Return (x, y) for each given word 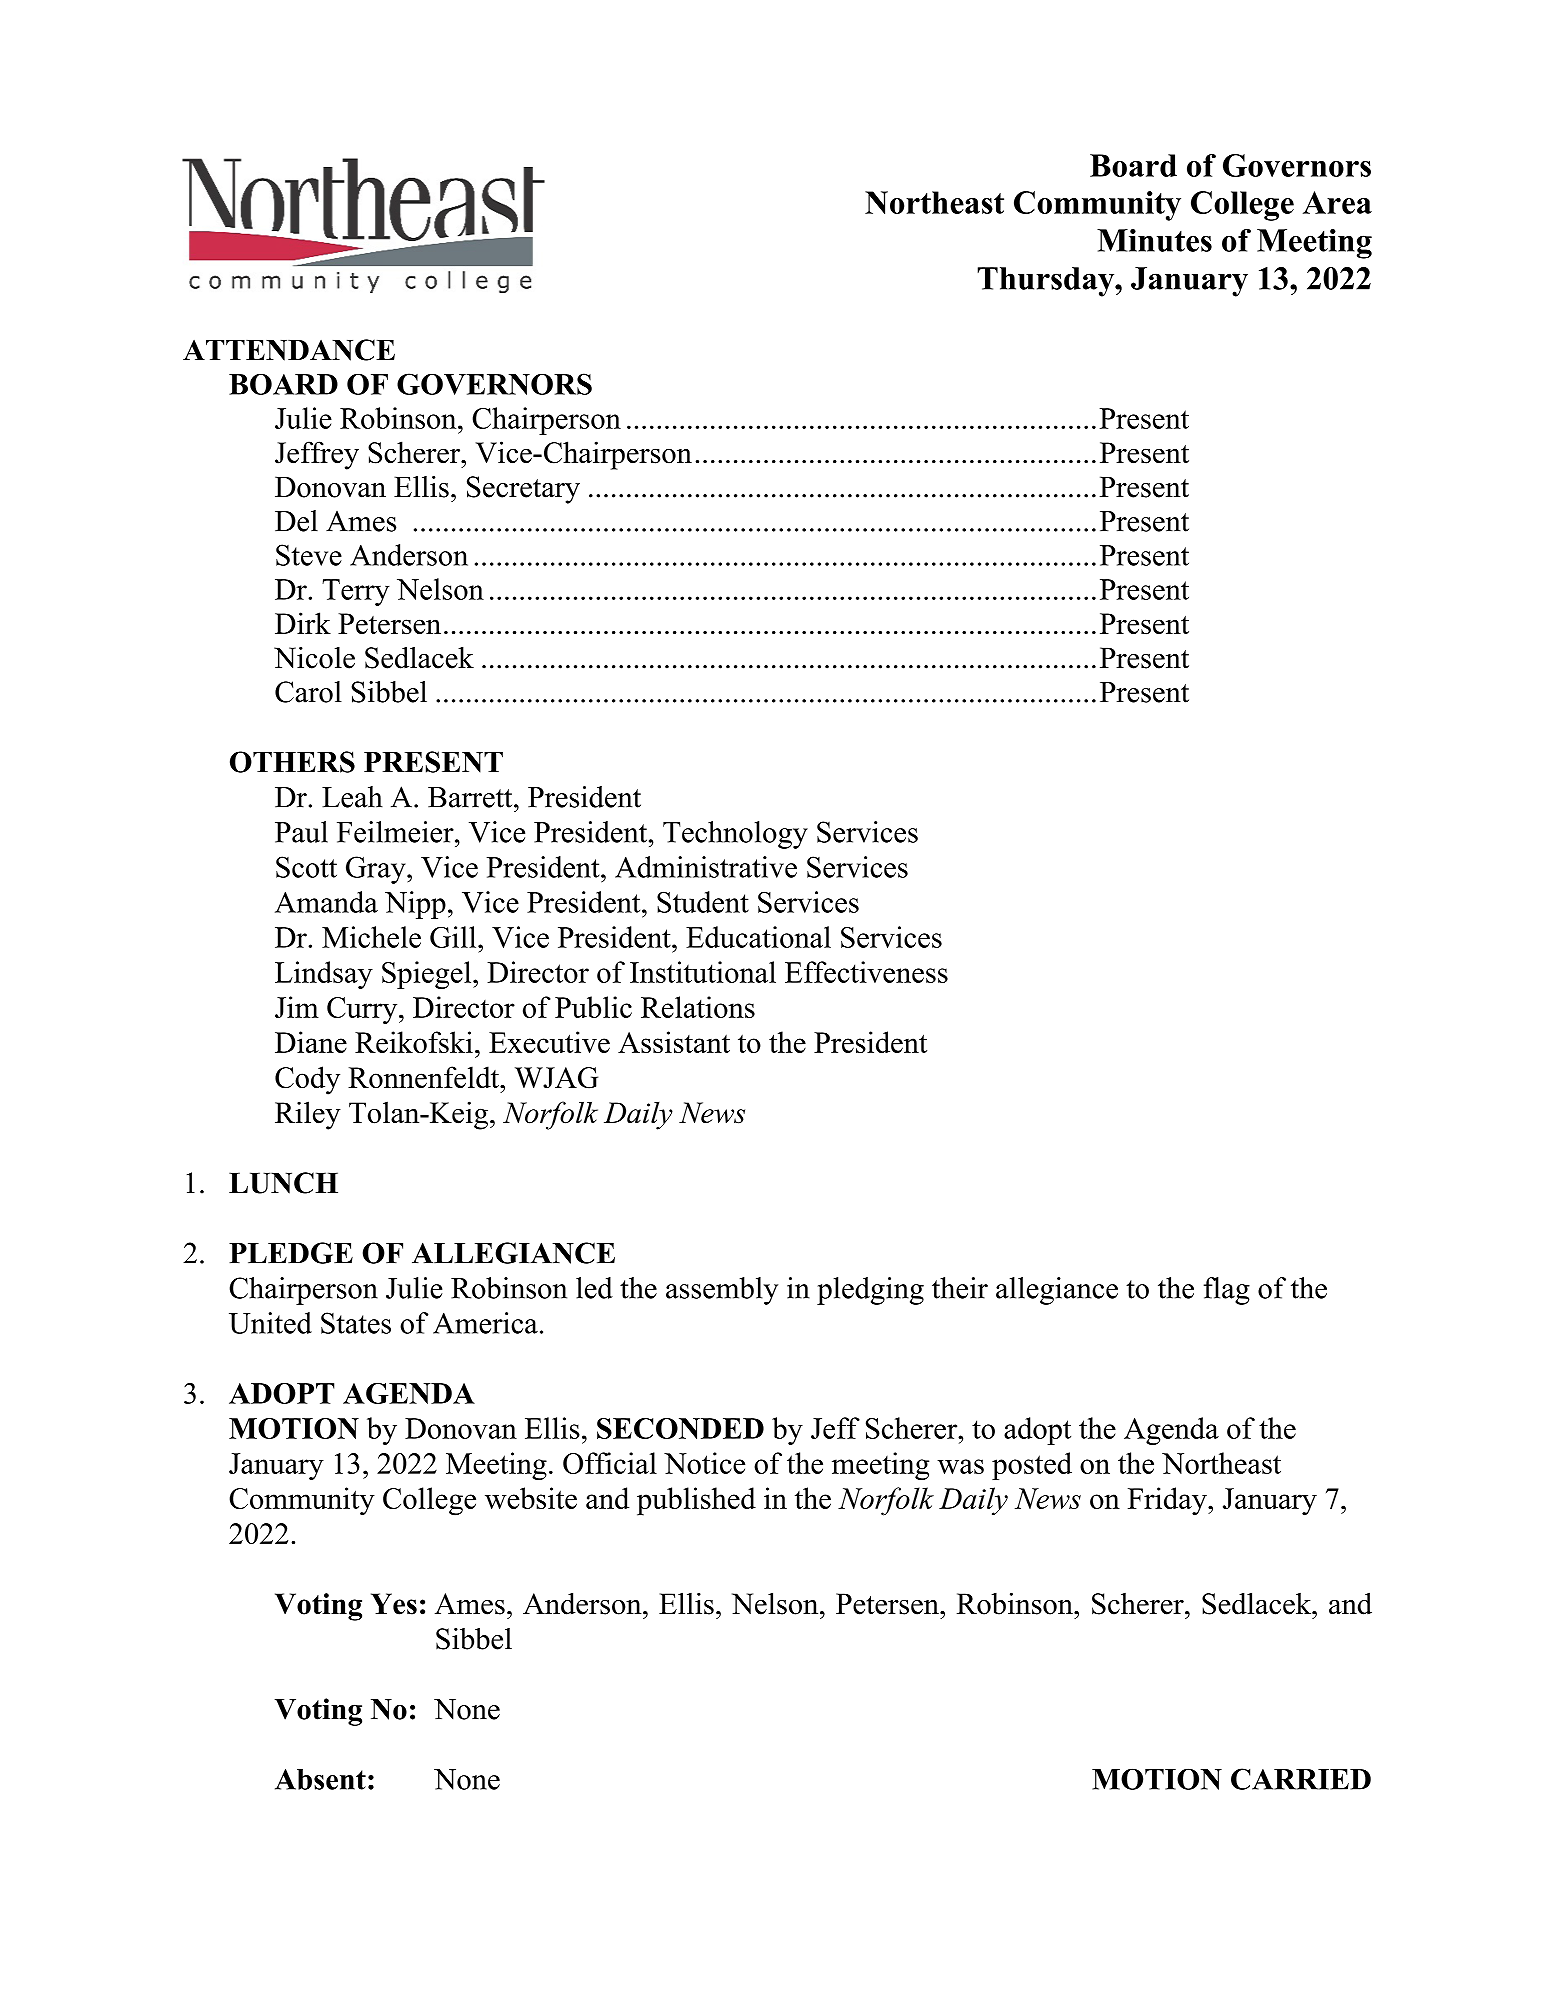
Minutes (1154, 240)
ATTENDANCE (289, 350)
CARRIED (1301, 1779)
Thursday (1047, 282)
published (696, 1501)
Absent (320, 1779)
